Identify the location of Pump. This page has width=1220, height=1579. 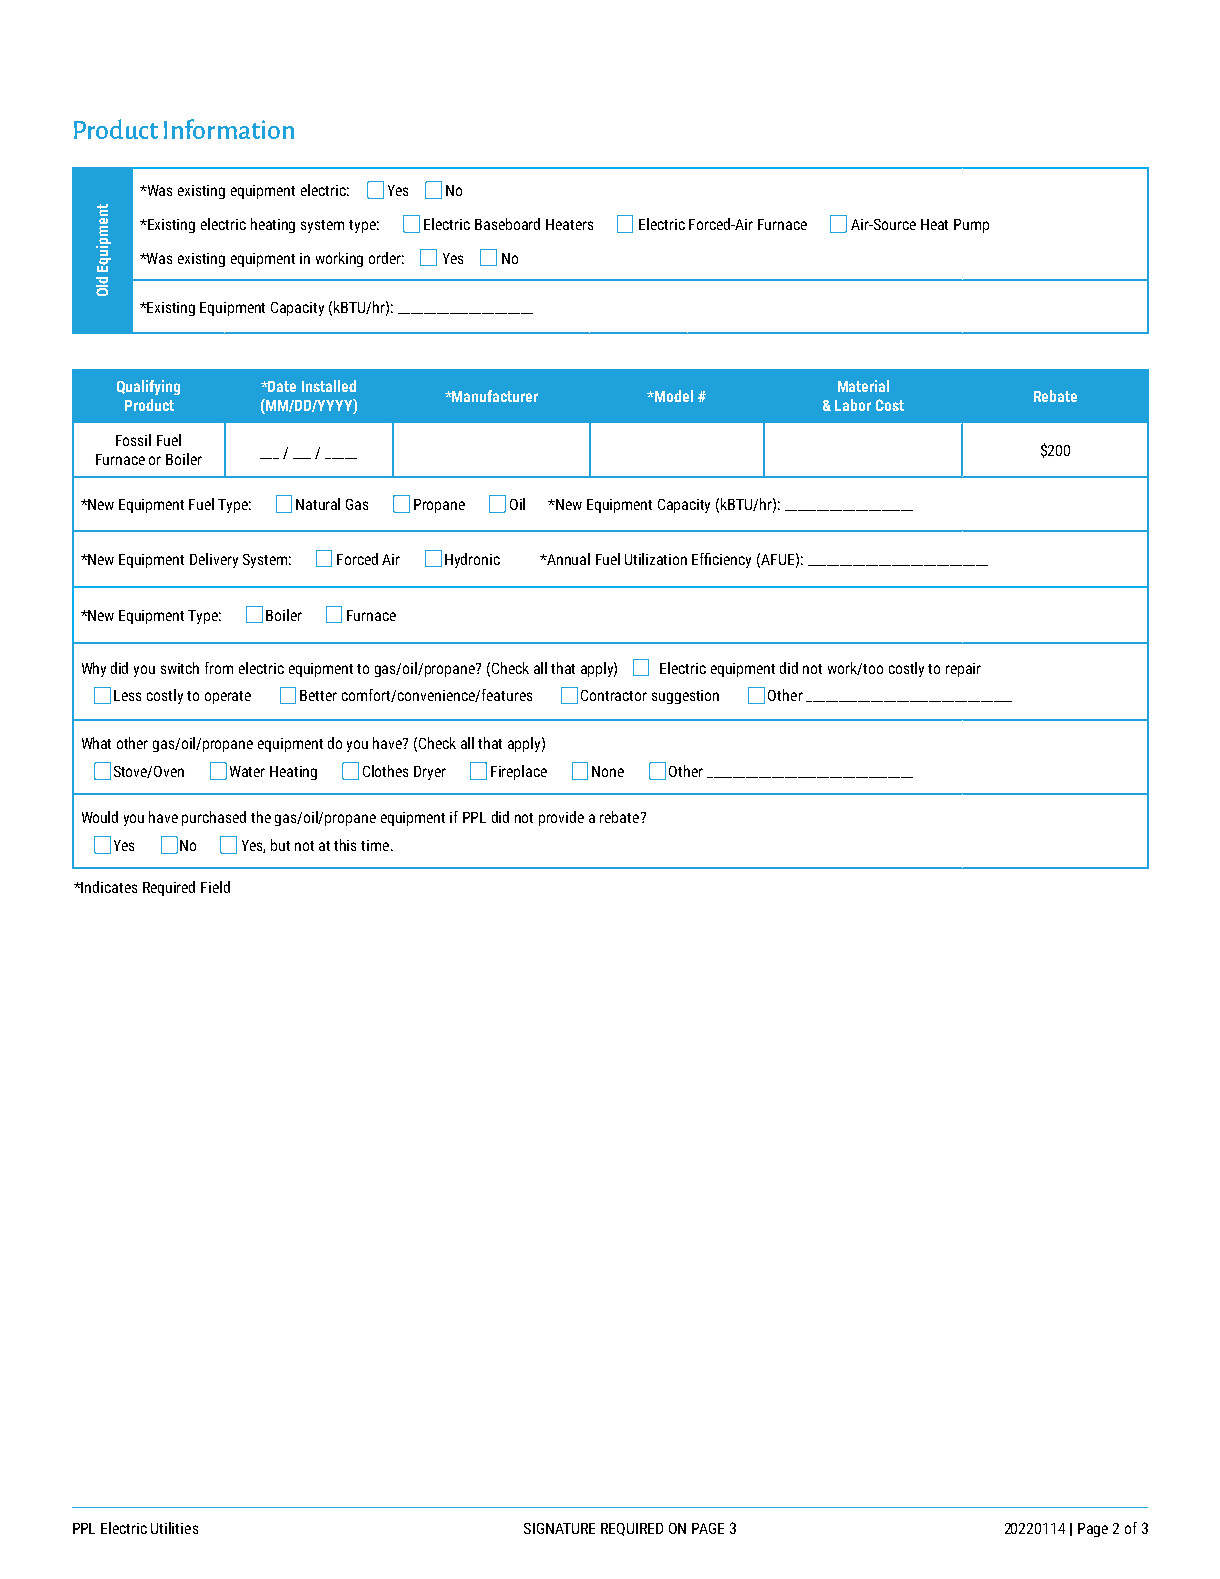
(971, 226).
